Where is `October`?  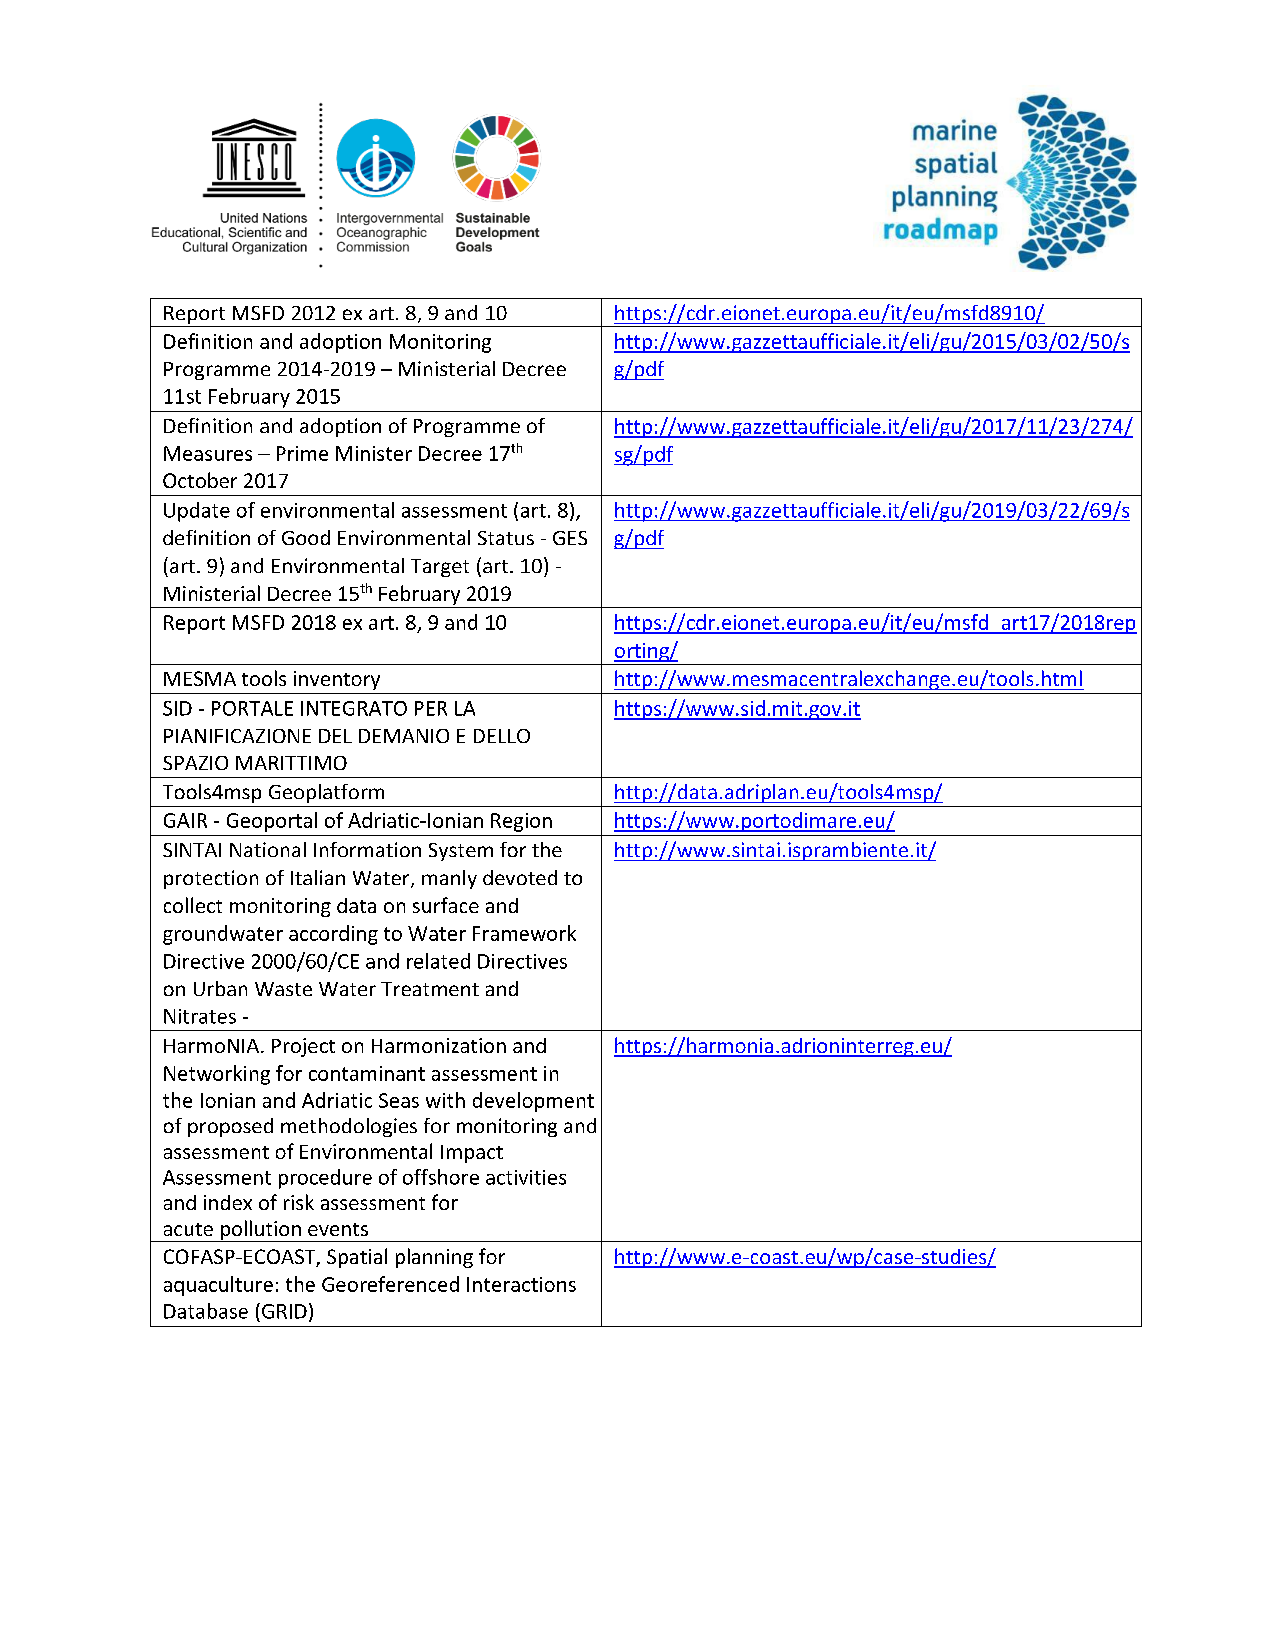 October is located at coordinates (200, 480).
